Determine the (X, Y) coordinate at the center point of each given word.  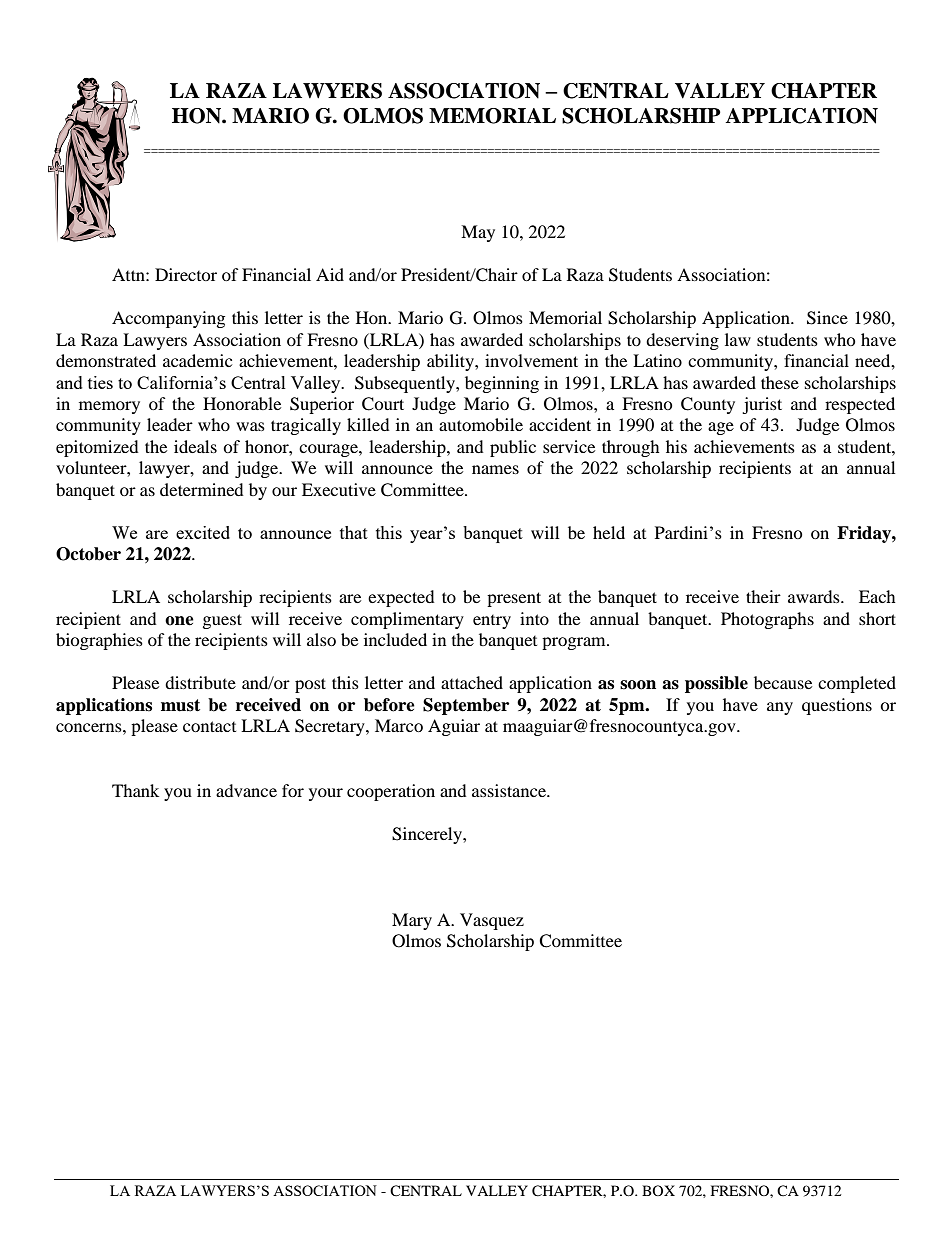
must (180, 705)
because (783, 682)
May (478, 233)
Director (186, 274)
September (466, 706)
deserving (682, 341)
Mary (412, 921)
